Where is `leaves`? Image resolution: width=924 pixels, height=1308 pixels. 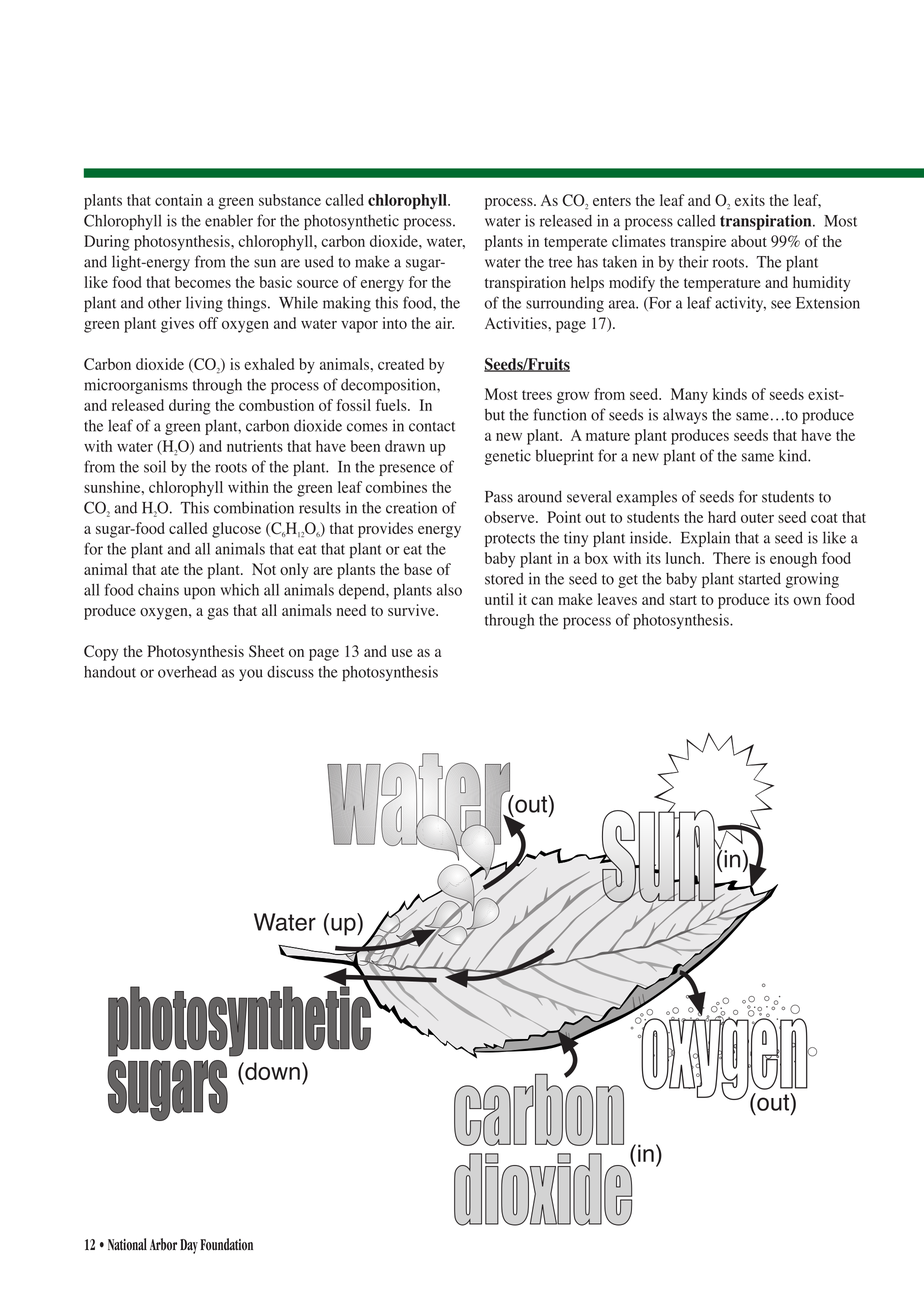 leaves is located at coordinates (617, 599).
